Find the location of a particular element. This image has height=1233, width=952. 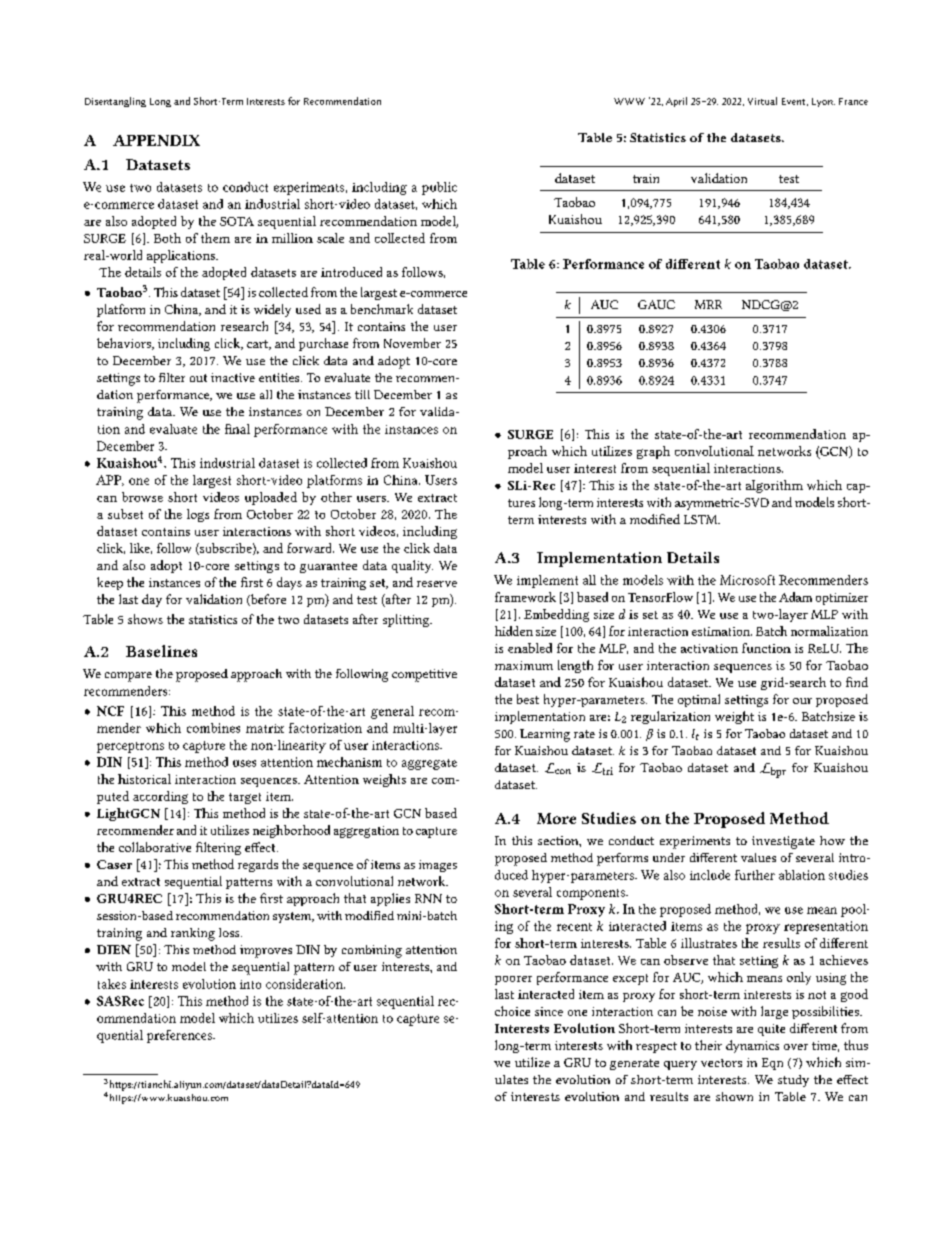

Virtual is located at coordinates (762, 101).
